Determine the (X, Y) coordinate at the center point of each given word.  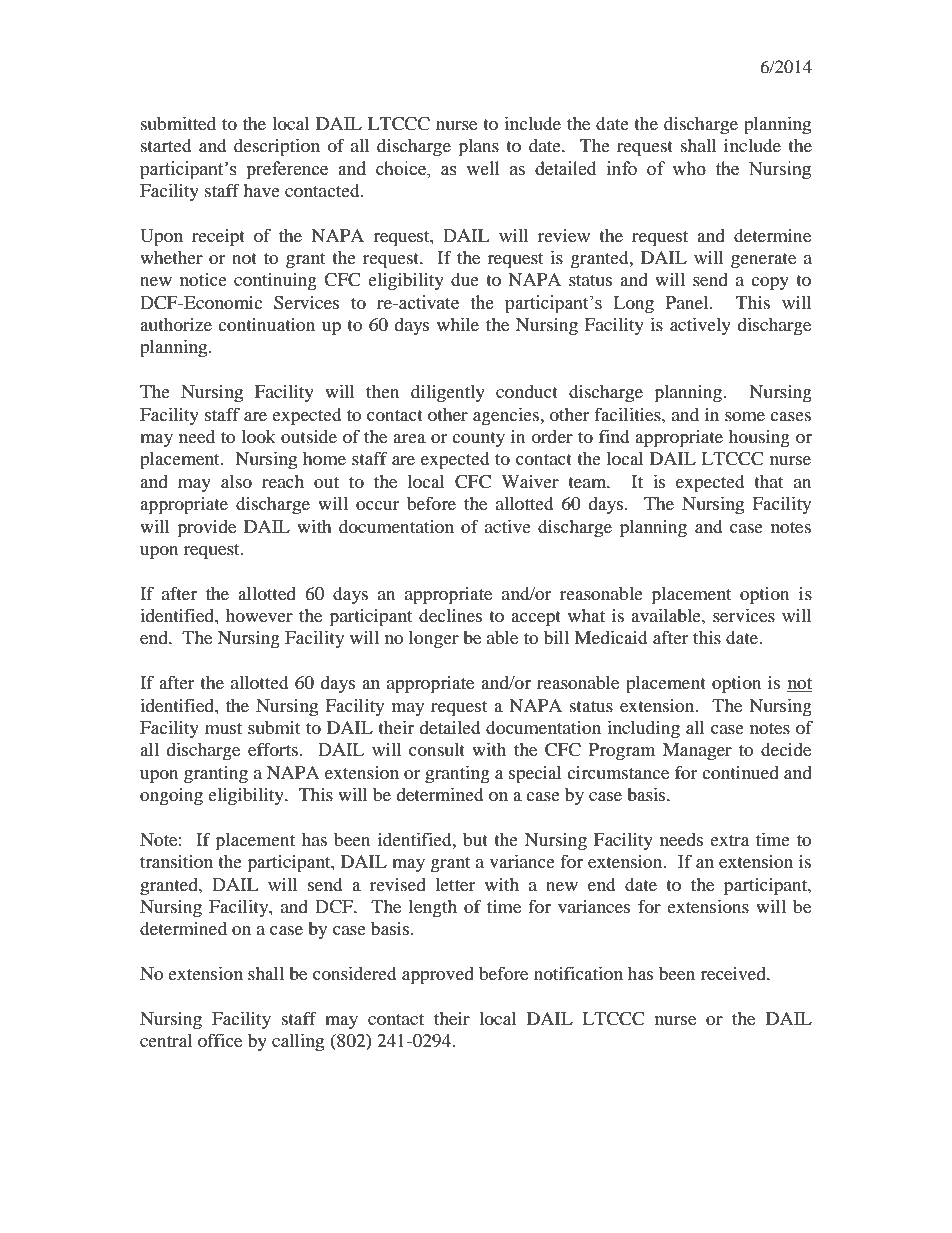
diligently (448, 394)
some (745, 416)
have (261, 190)
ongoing (171, 797)
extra (729, 840)
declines (450, 615)
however (259, 615)
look (258, 436)
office (220, 1040)
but (475, 839)
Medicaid (610, 637)
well (482, 168)
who (689, 168)
